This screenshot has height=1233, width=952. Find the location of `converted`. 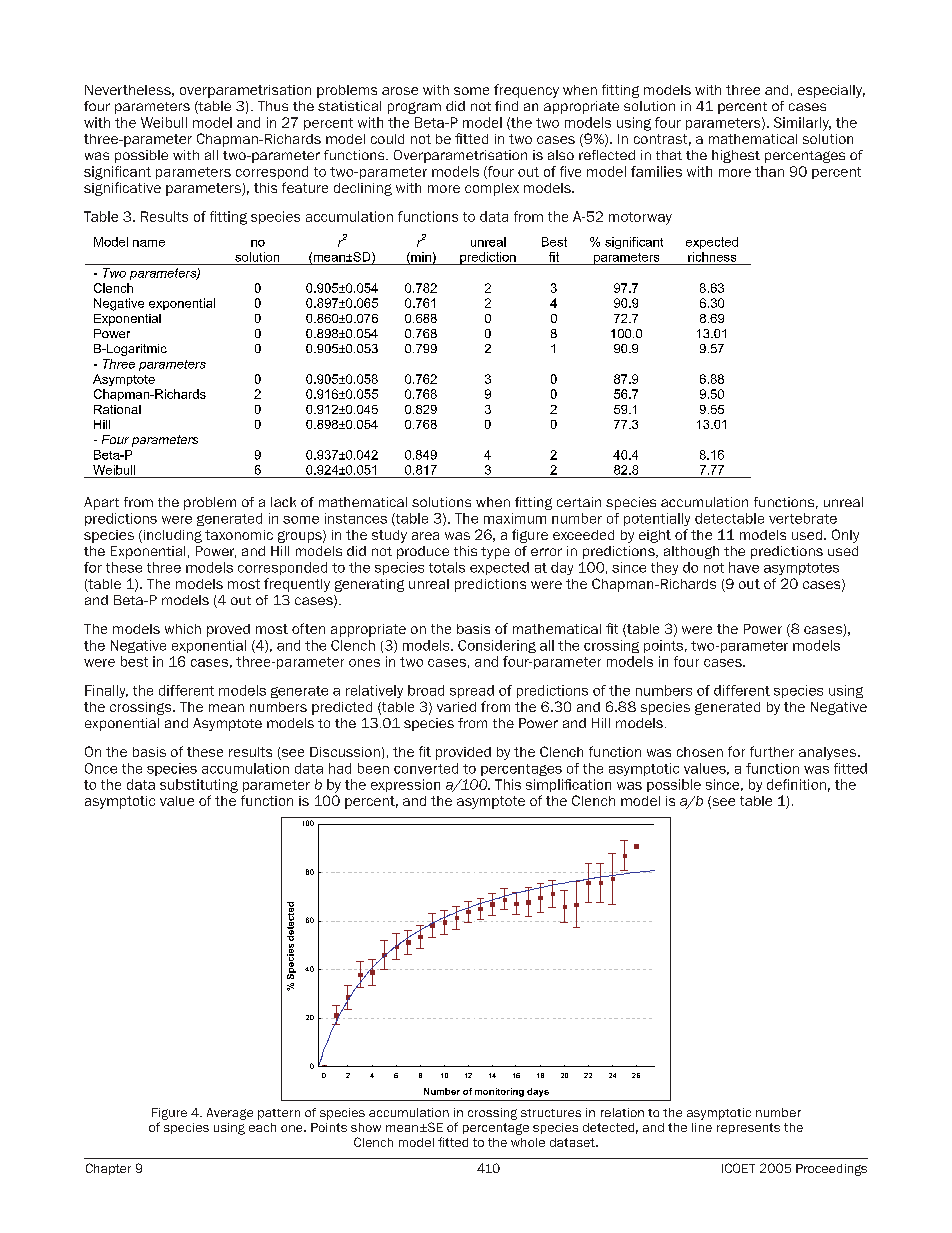

converted is located at coordinates (426, 768).
